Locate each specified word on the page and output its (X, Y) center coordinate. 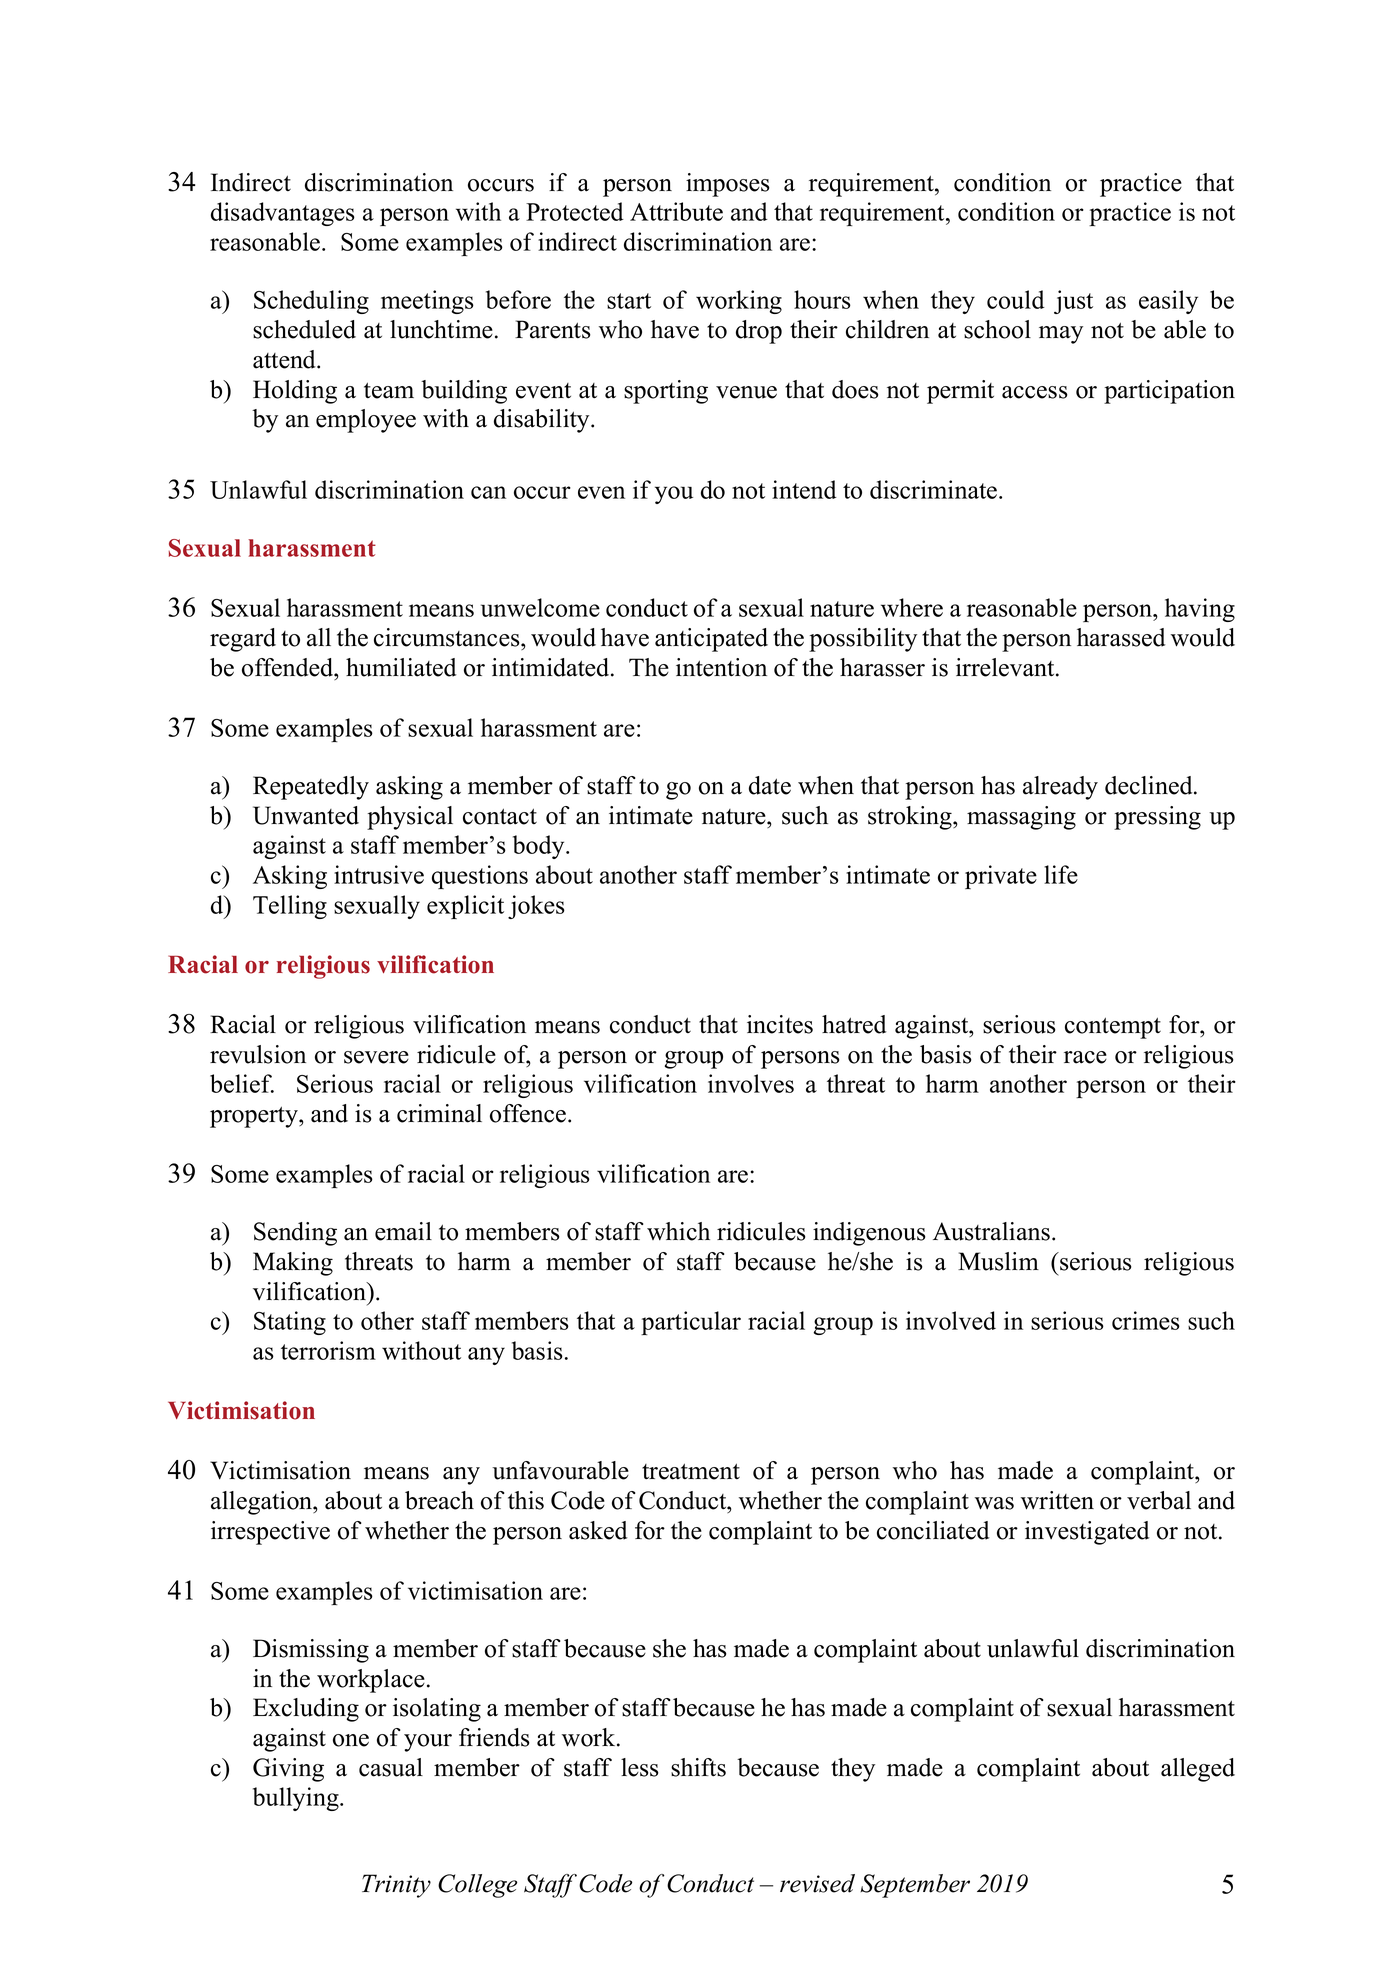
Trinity (396, 1886)
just (1073, 302)
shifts (698, 1767)
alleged (1198, 1770)
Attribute (676, 211)
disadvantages (283, 214)
